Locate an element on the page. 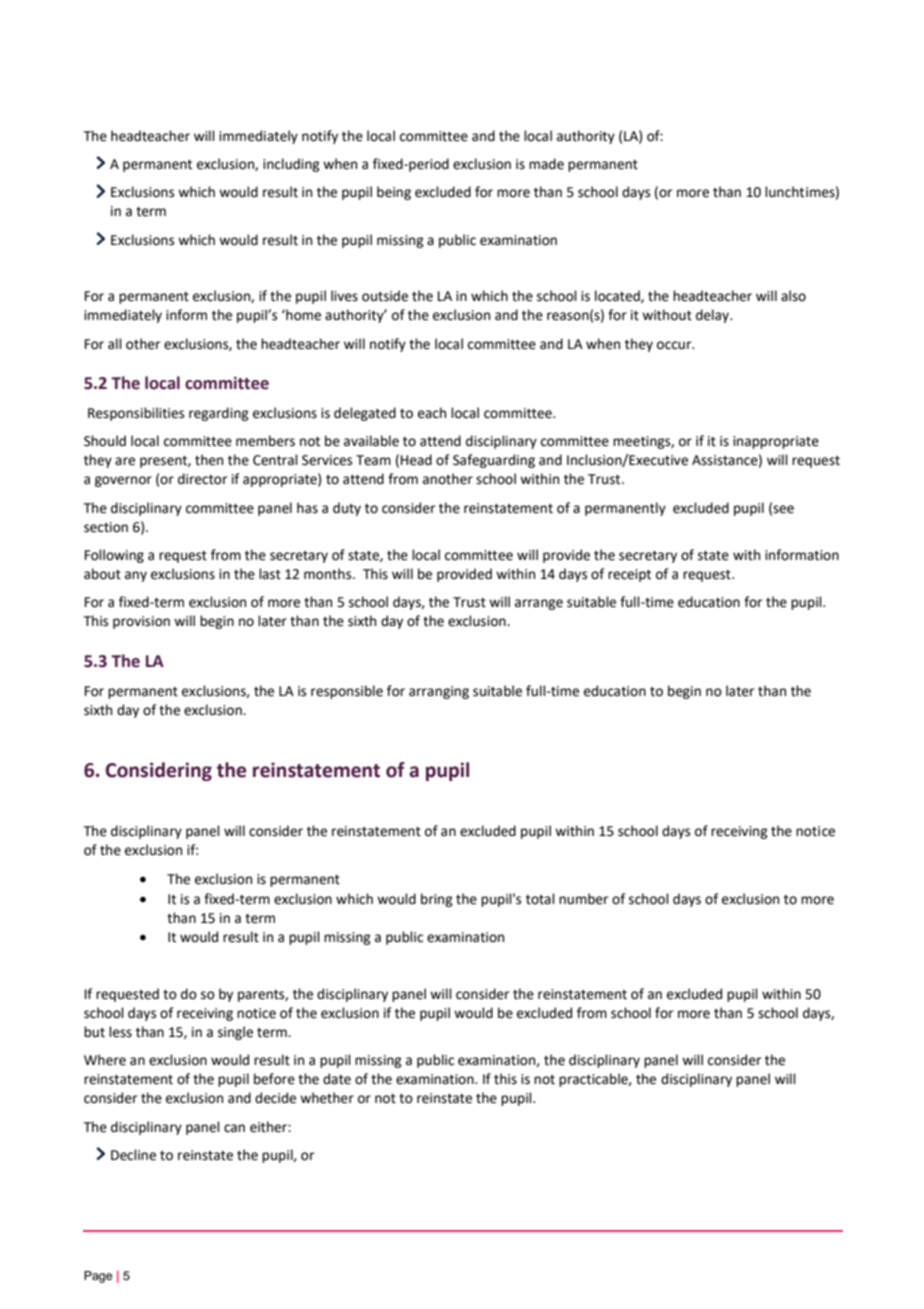  being is located at coordinates (394, 193).
